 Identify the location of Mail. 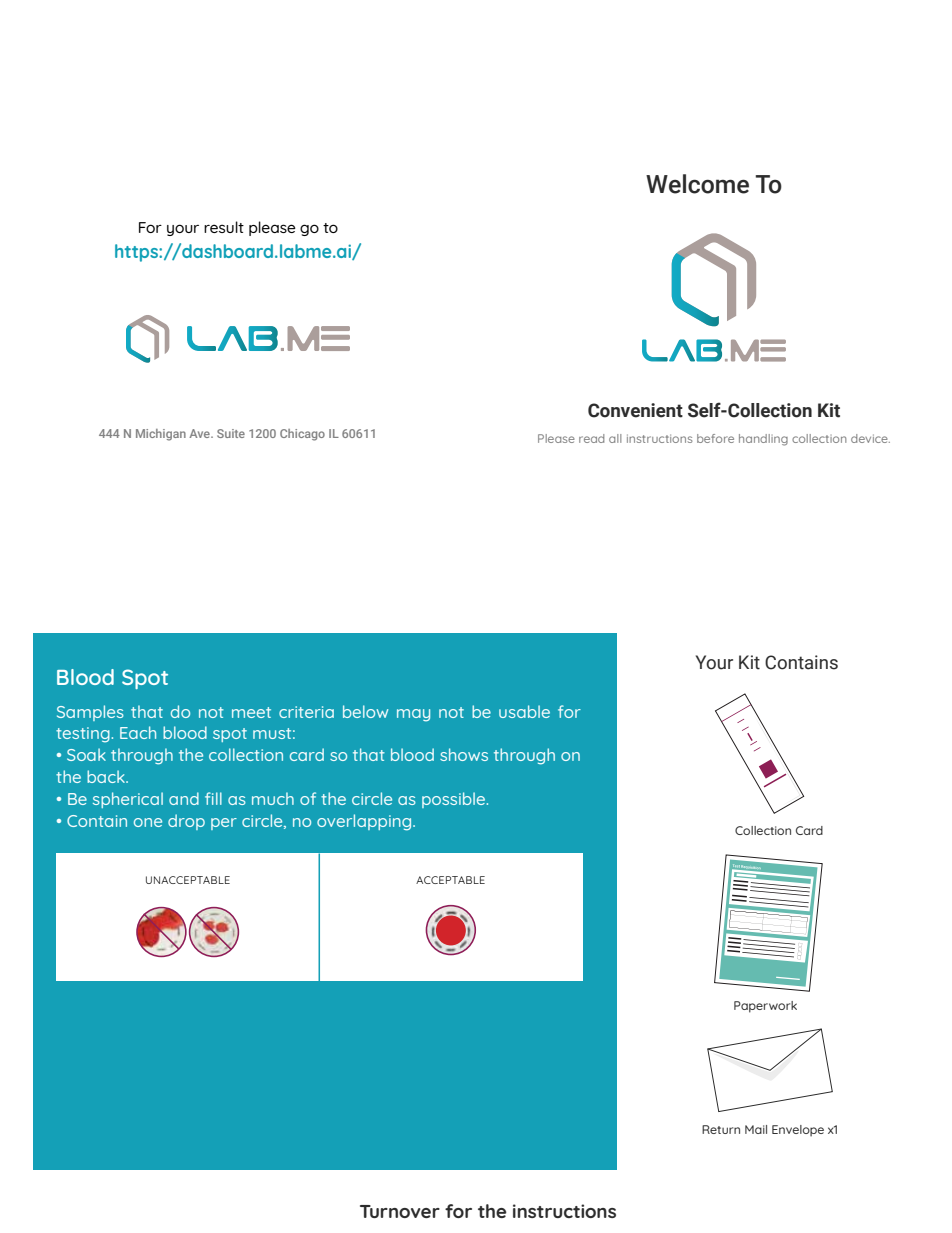
(756, 1129).
